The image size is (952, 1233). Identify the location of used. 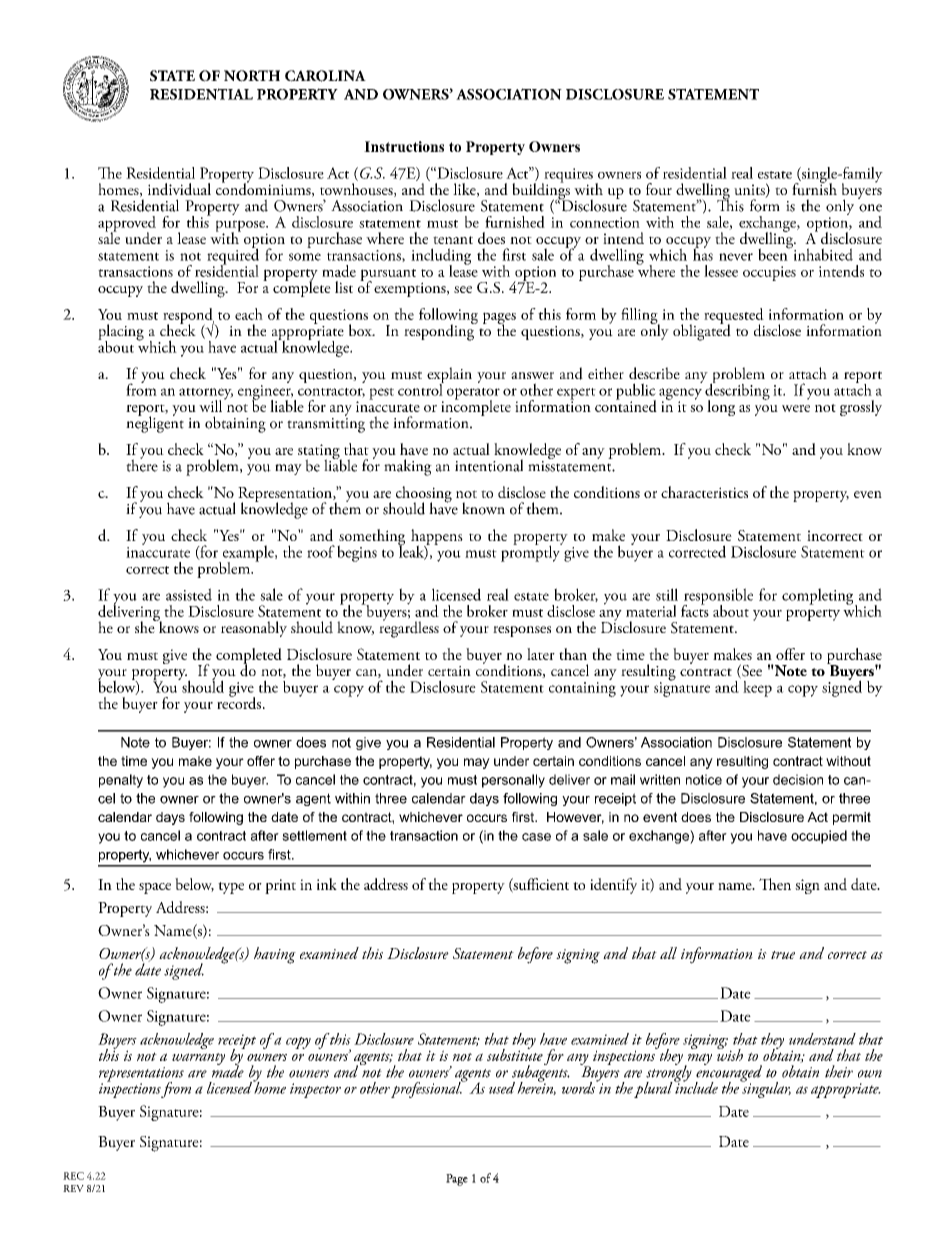
(502, 1088).
